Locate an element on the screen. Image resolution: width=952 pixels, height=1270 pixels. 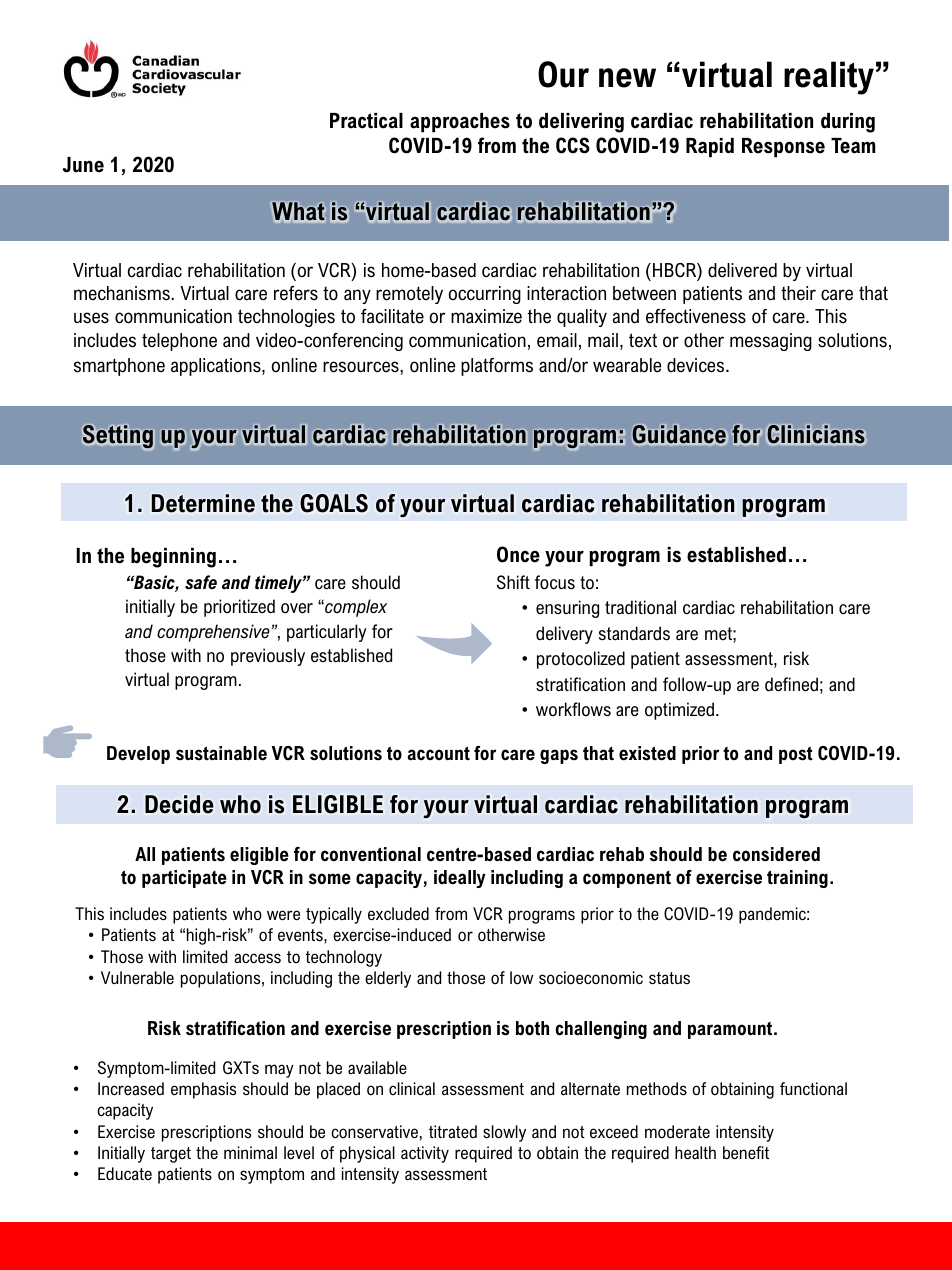
Response is located at coordinates (783, 148).
